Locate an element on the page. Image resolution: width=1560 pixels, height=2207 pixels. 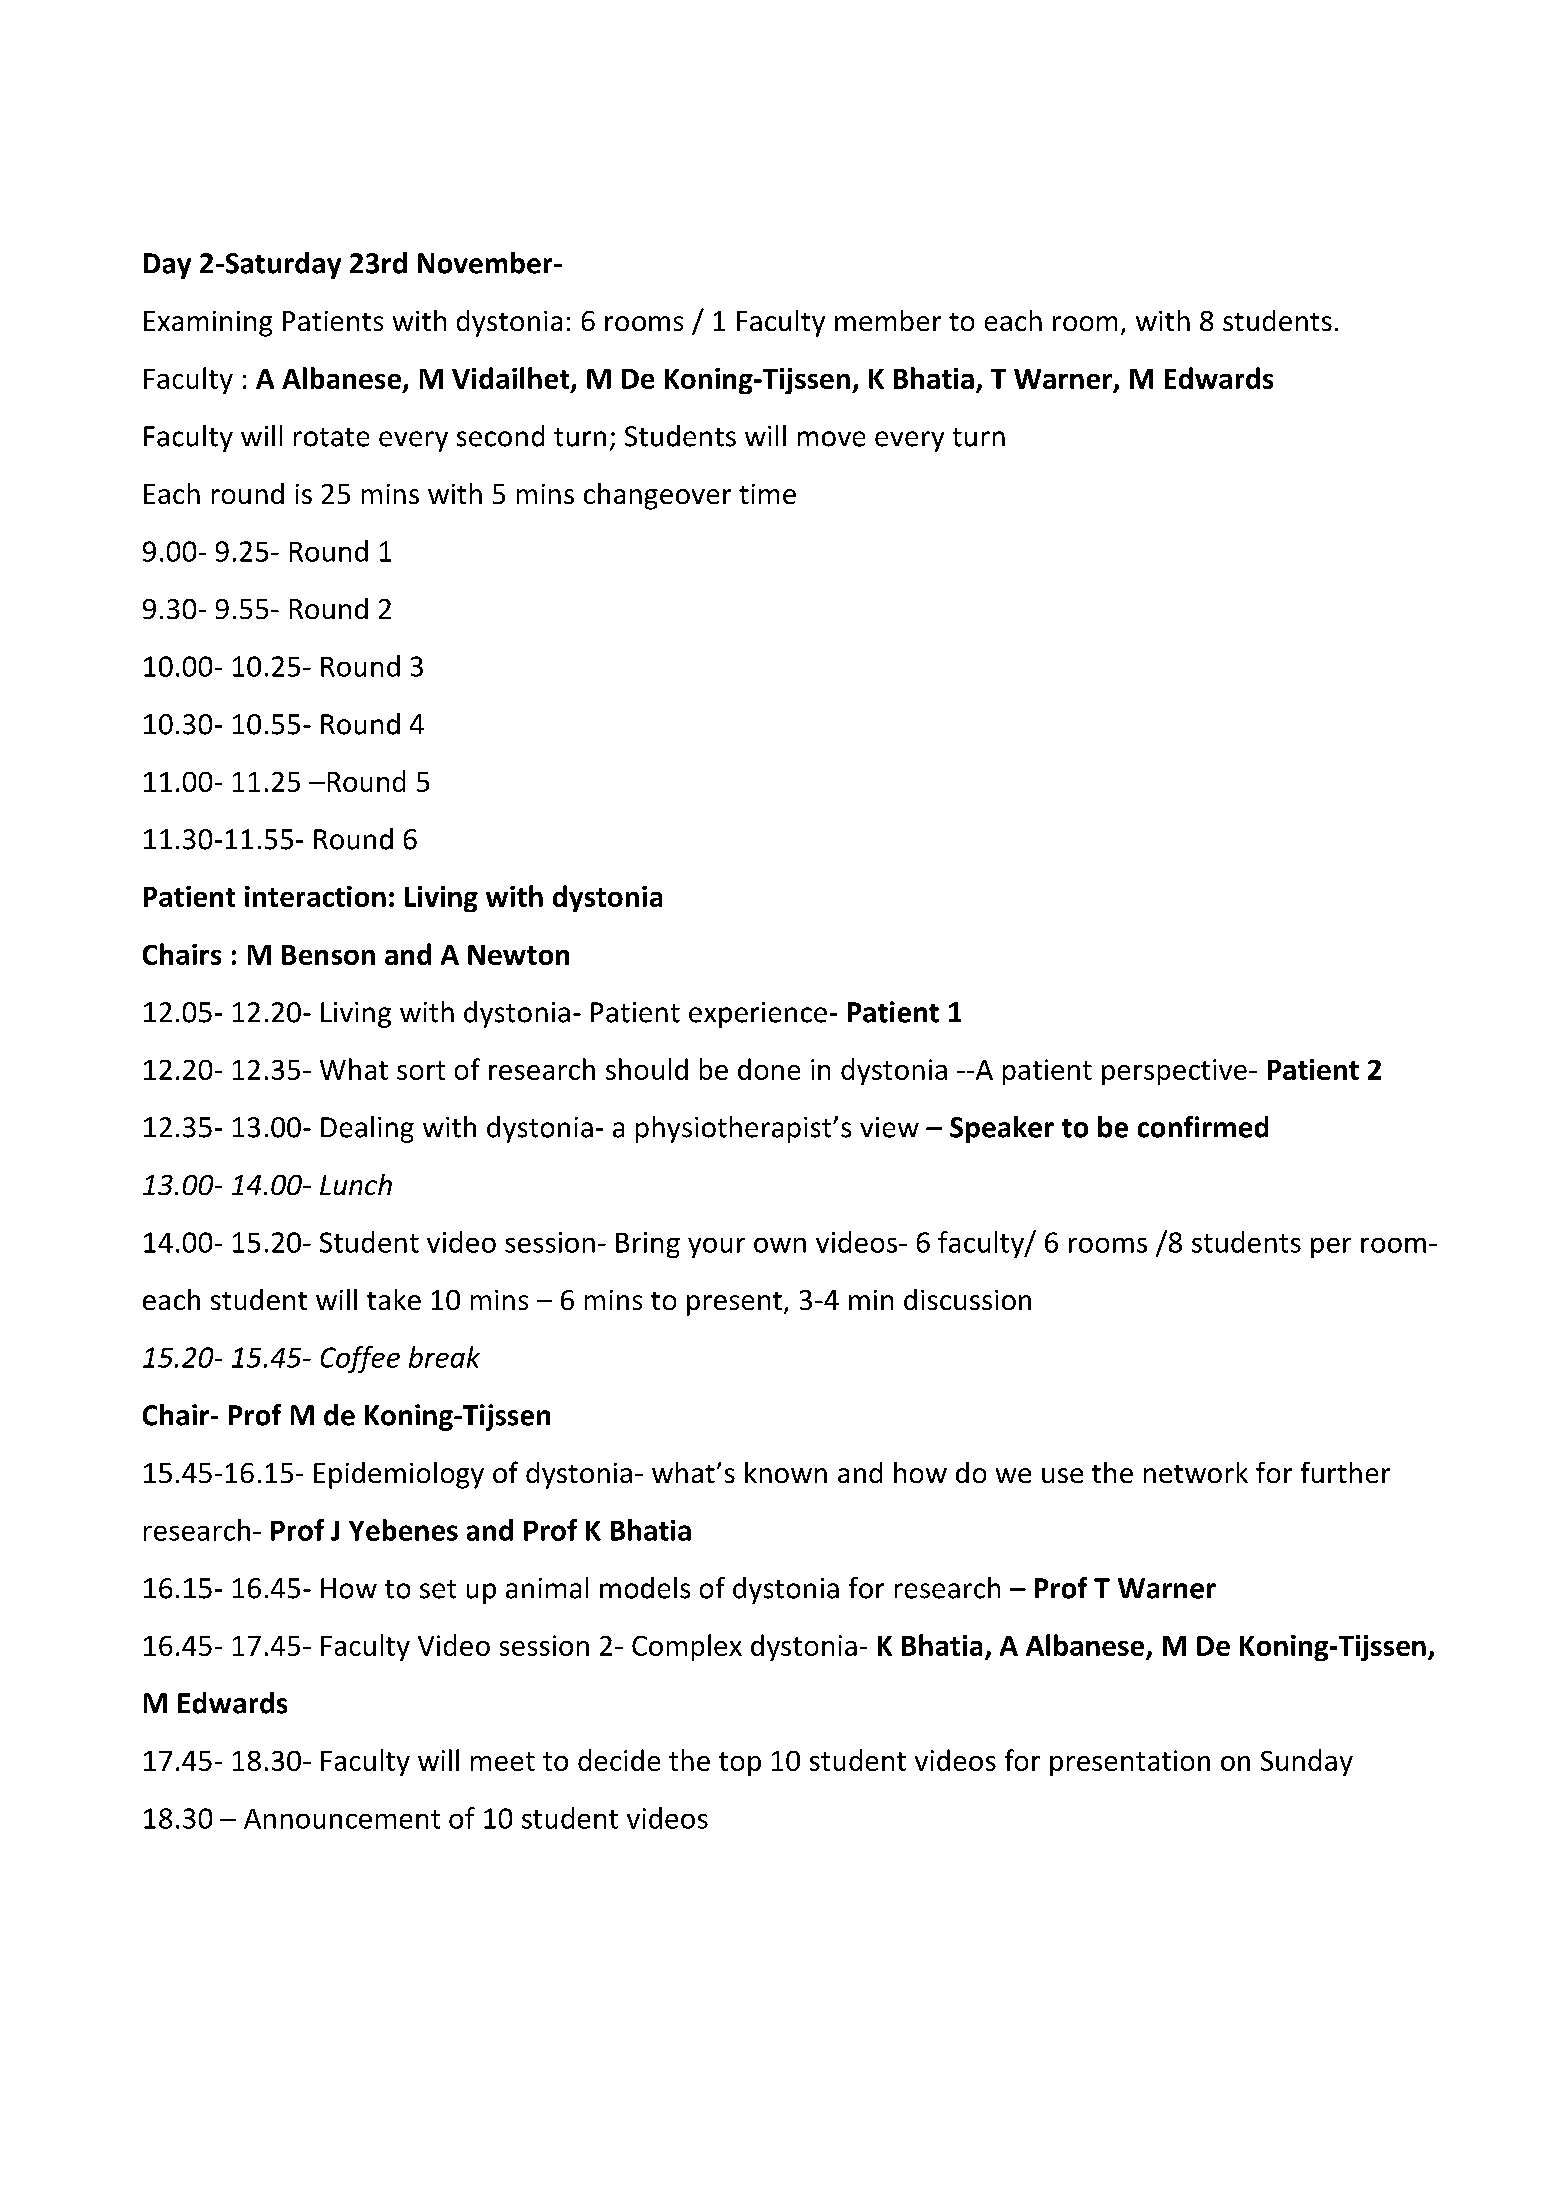
take is located at coordinates (394, 1299).
